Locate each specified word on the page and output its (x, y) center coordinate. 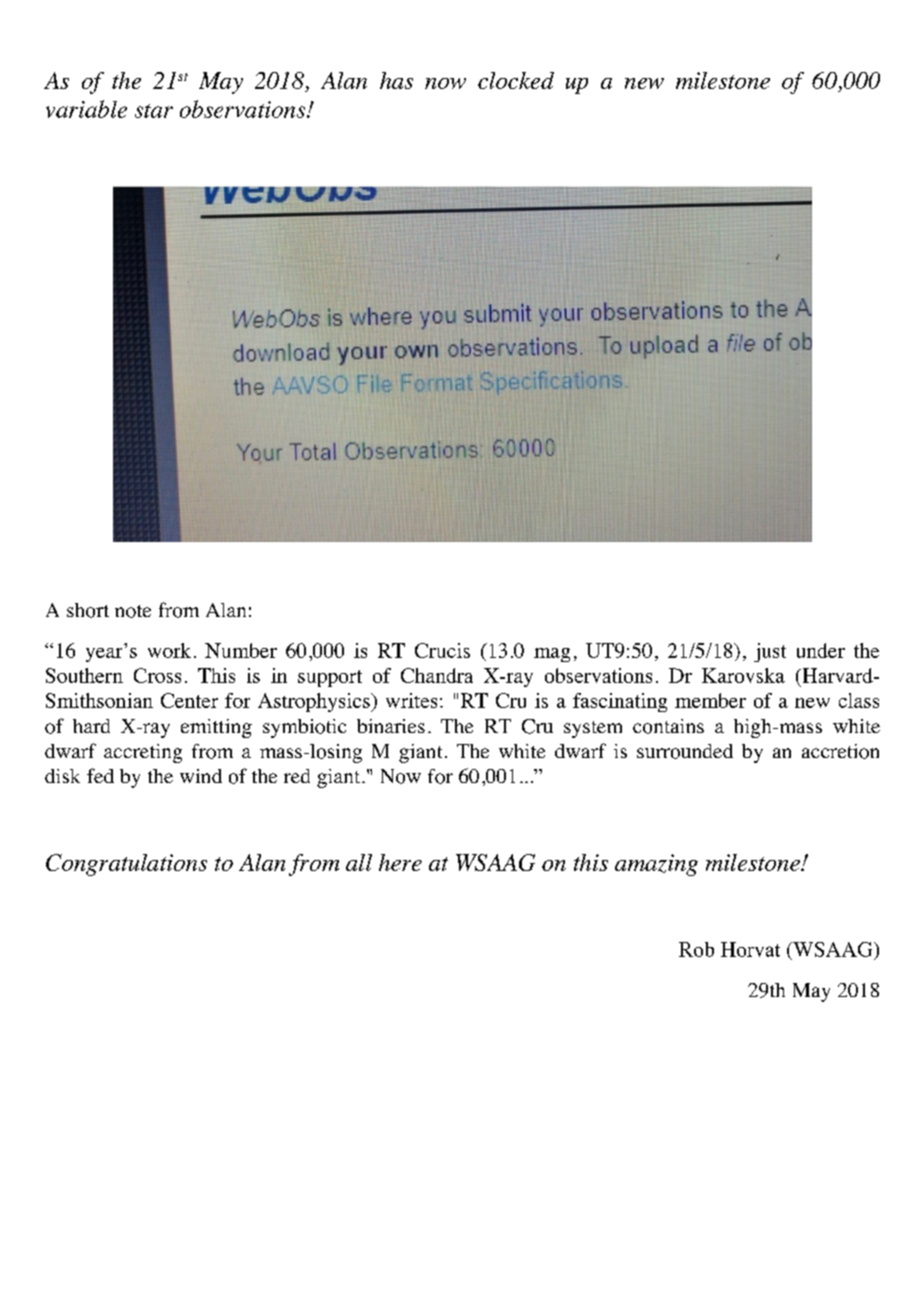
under (821, 650)
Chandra (437, 675)
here (400, 862)
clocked (516, 80)
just (770, 652)
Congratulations (126, 865)
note (133, 611)
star (154, 111)
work (169, 650)
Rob (696, 949)
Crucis (442, 650)
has (396, 80)
